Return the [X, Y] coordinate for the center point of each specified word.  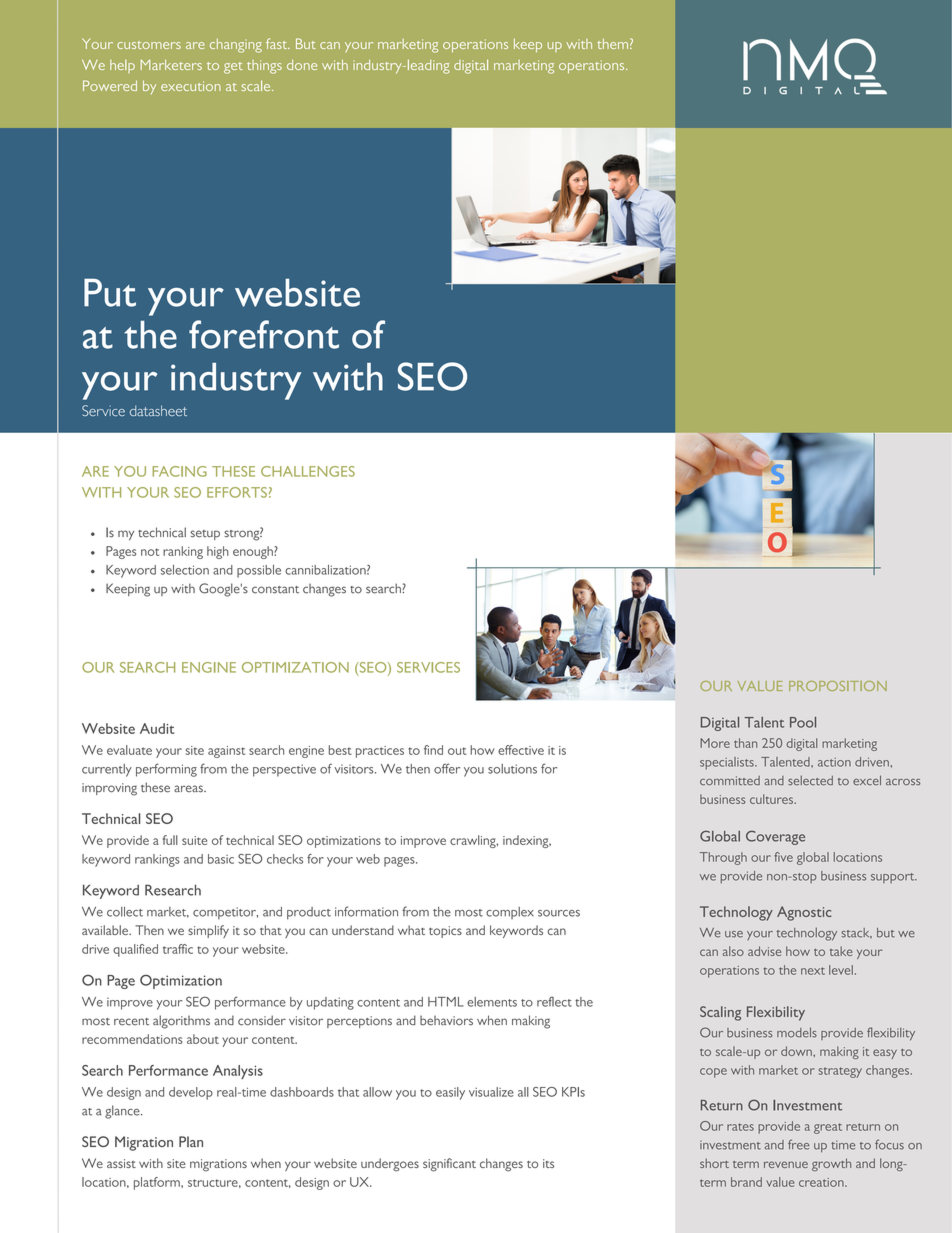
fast [277, 43]
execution [191, 86]
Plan [191, 1141]
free [799, 1144]
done [302, 65]
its [548, 1163]
